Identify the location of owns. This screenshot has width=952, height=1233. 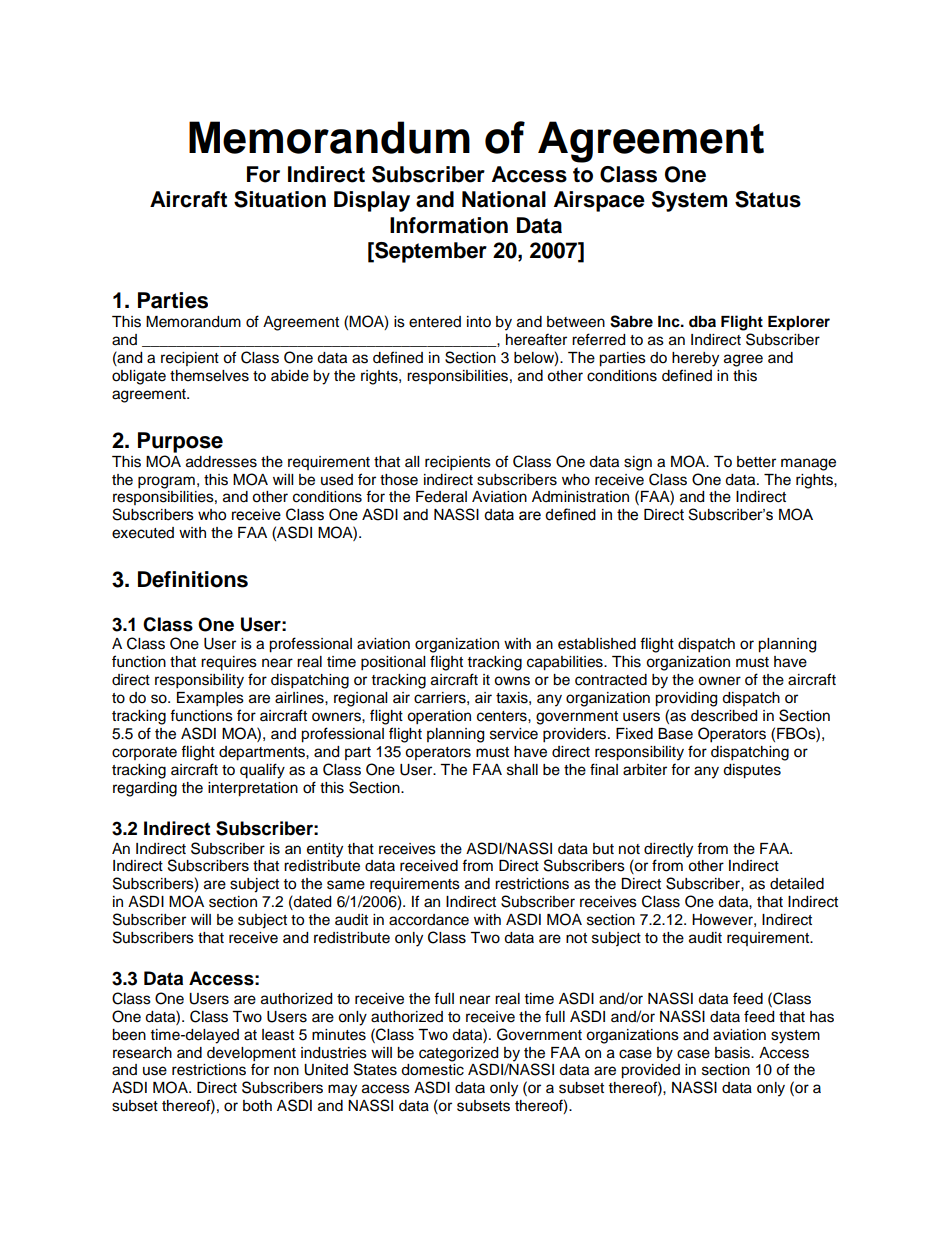
(512, 681).
